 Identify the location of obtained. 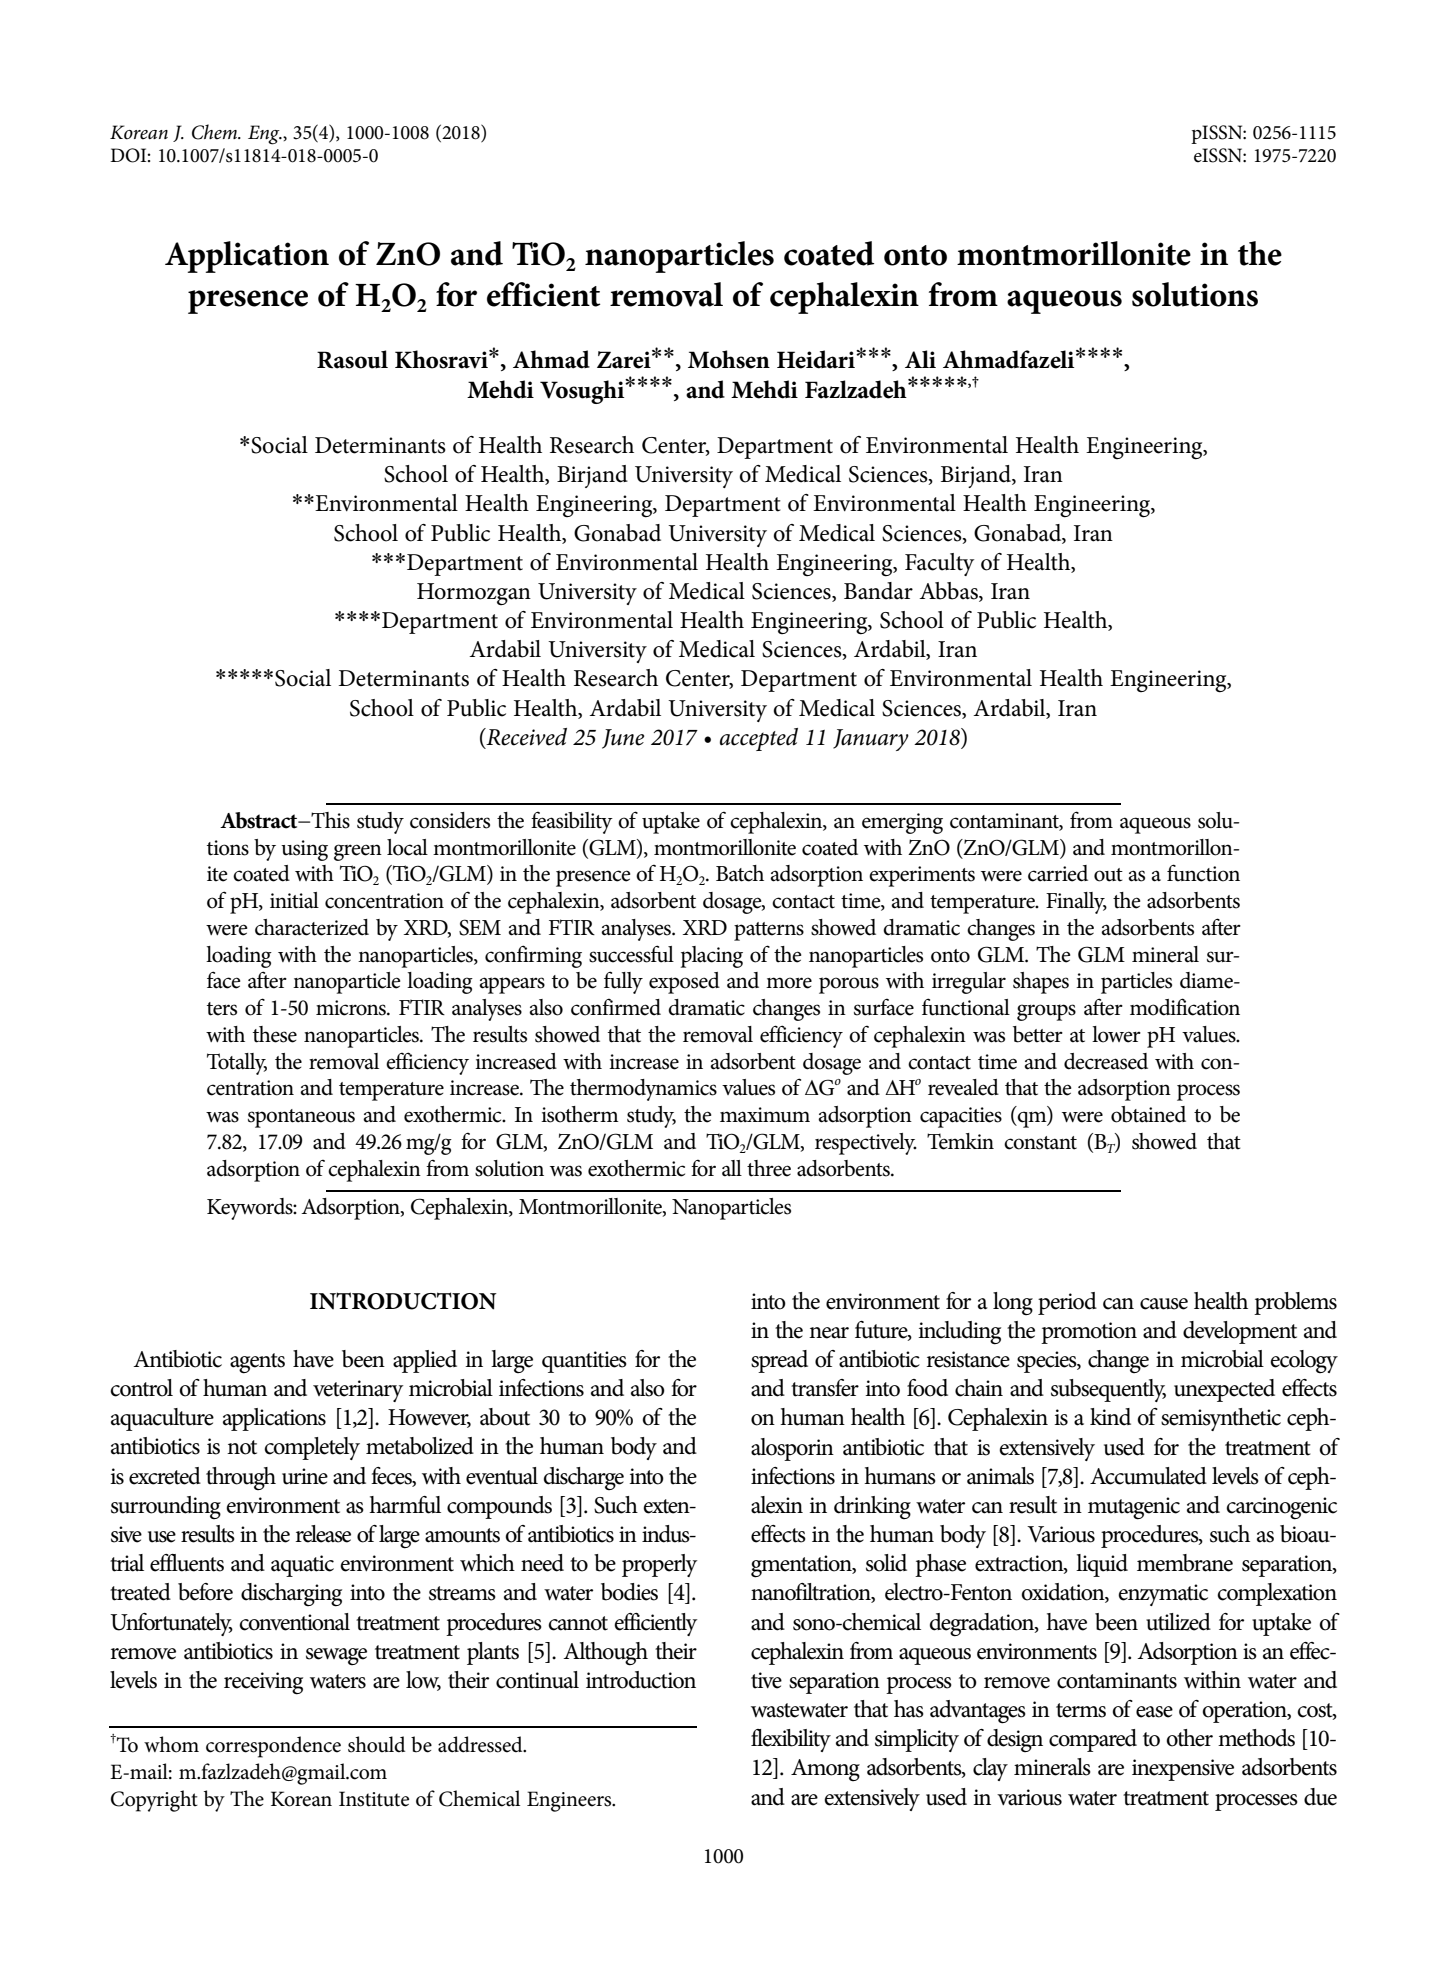
(1148, 1114).
